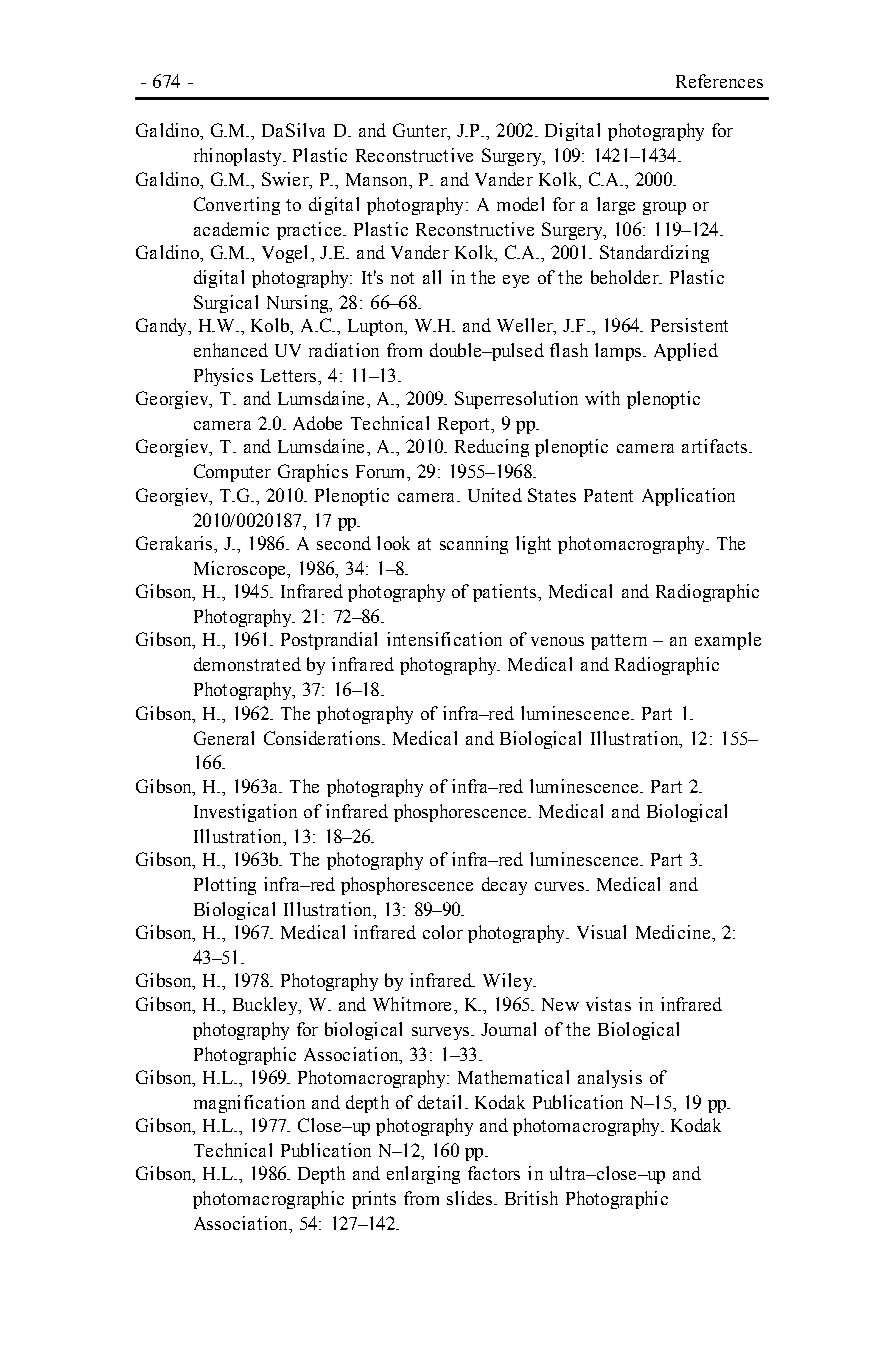  Describe the element at coordinates (239, 157) in the document. I see `rhinoplasty` at that location.
